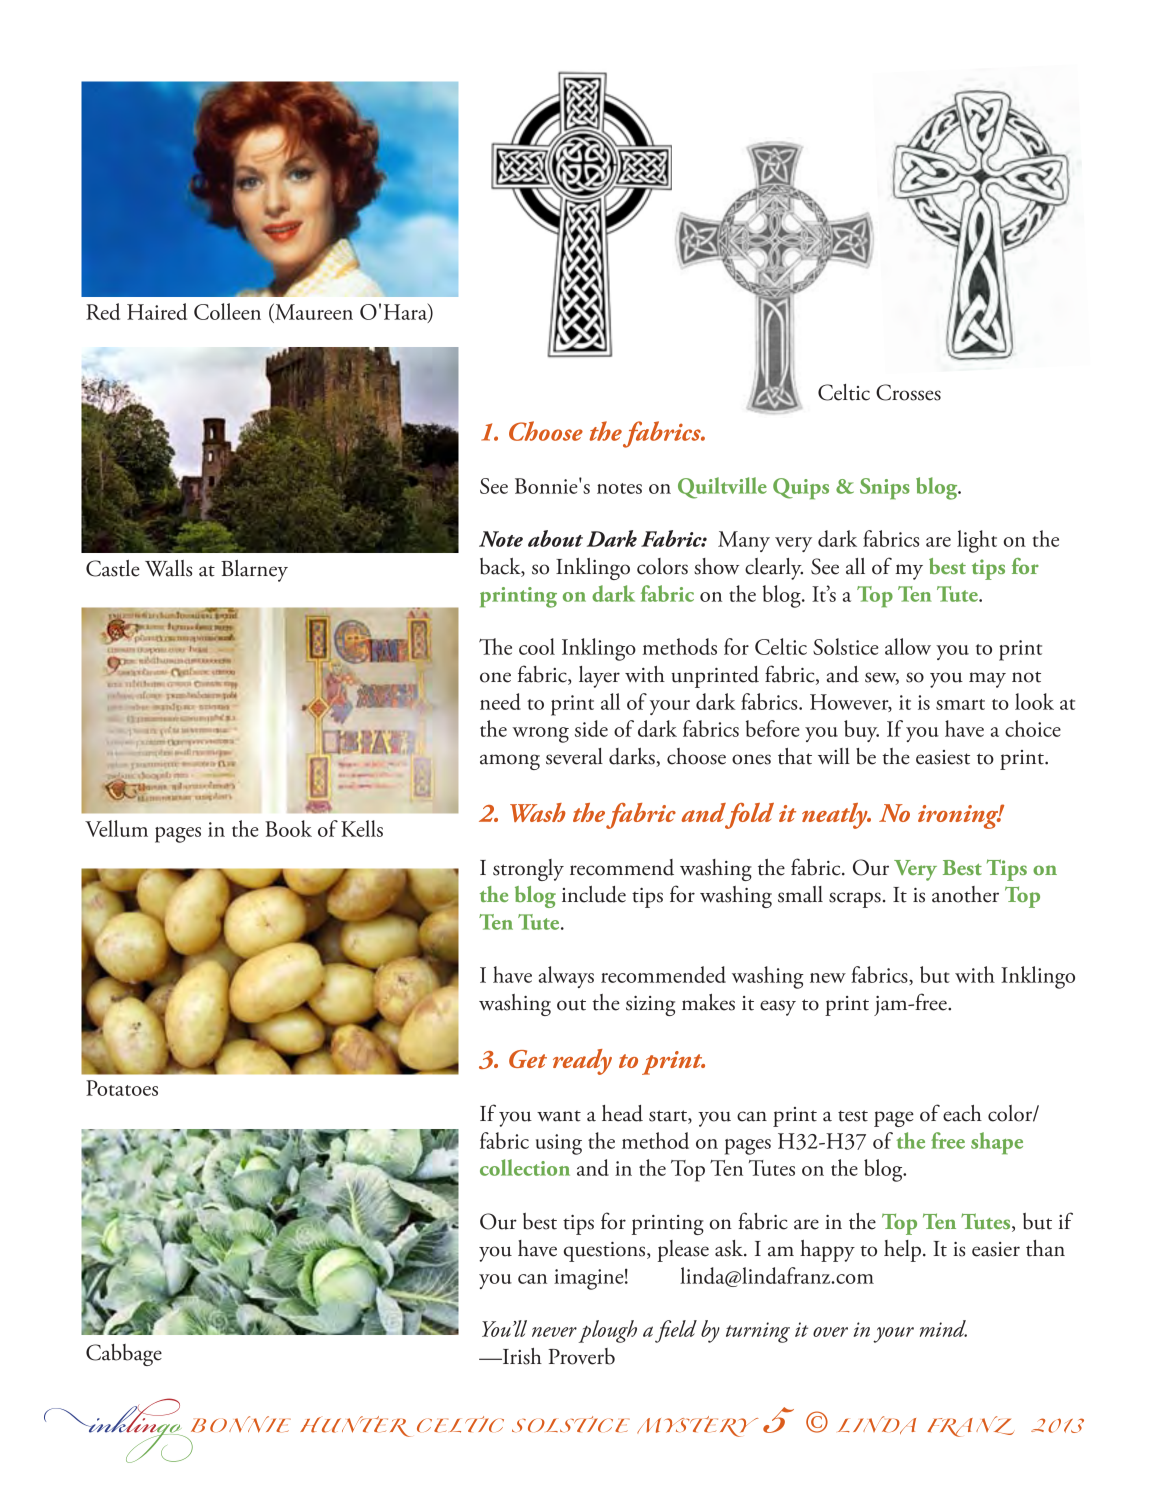  I want to click on allow, so click(908, 646).
